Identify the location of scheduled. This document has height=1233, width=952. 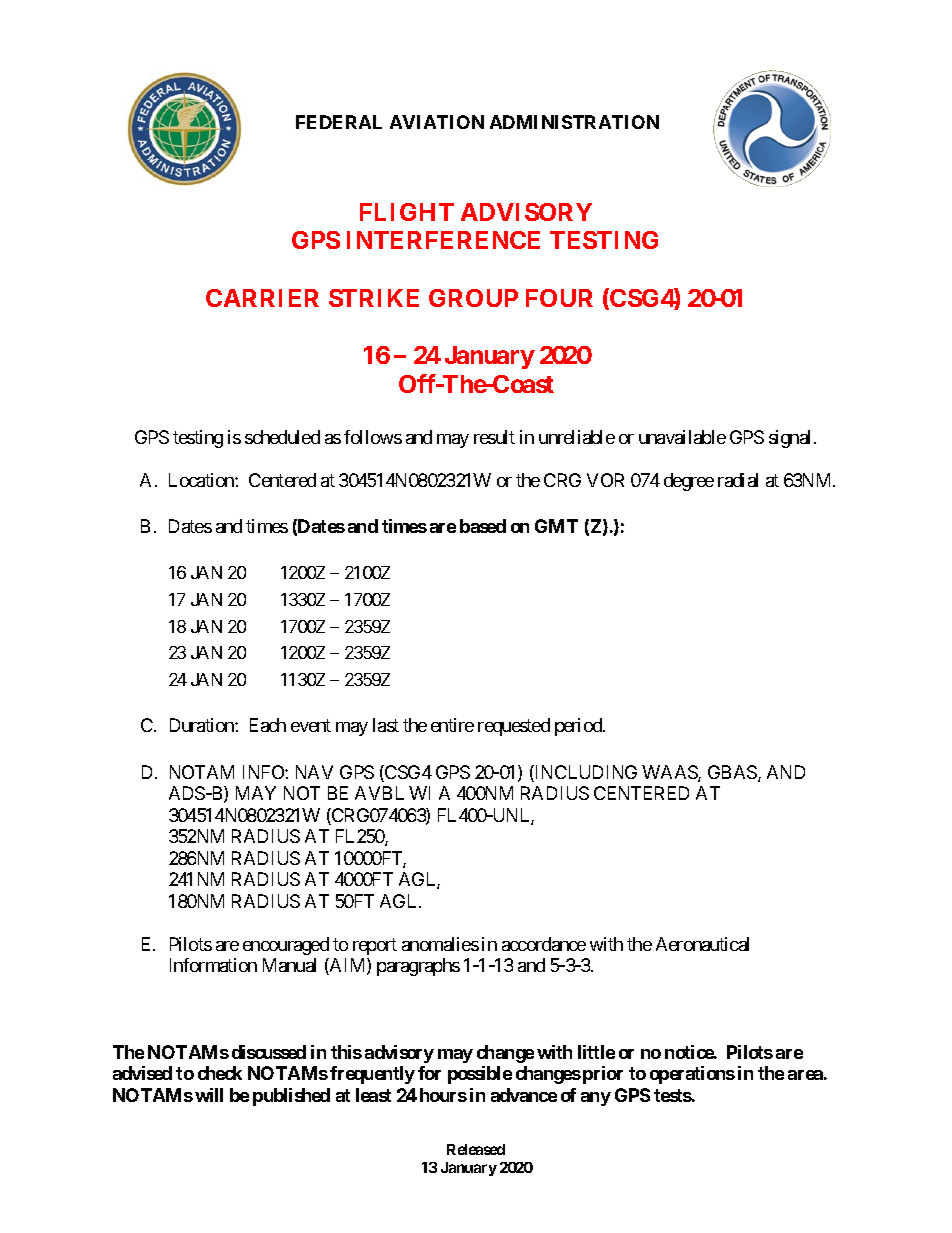
(282, 437).
